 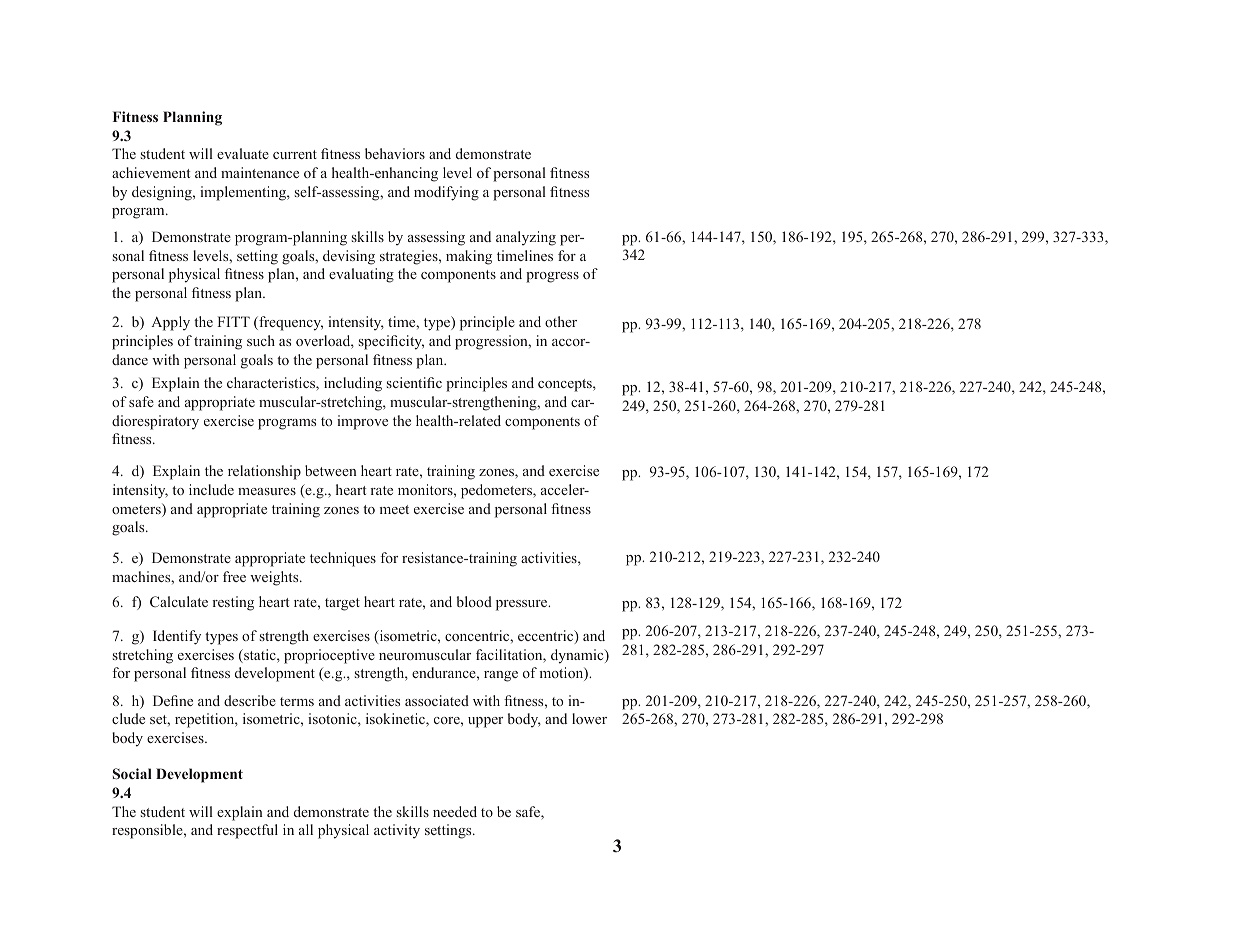 I want to click on target, so click(x=342, y=604).
